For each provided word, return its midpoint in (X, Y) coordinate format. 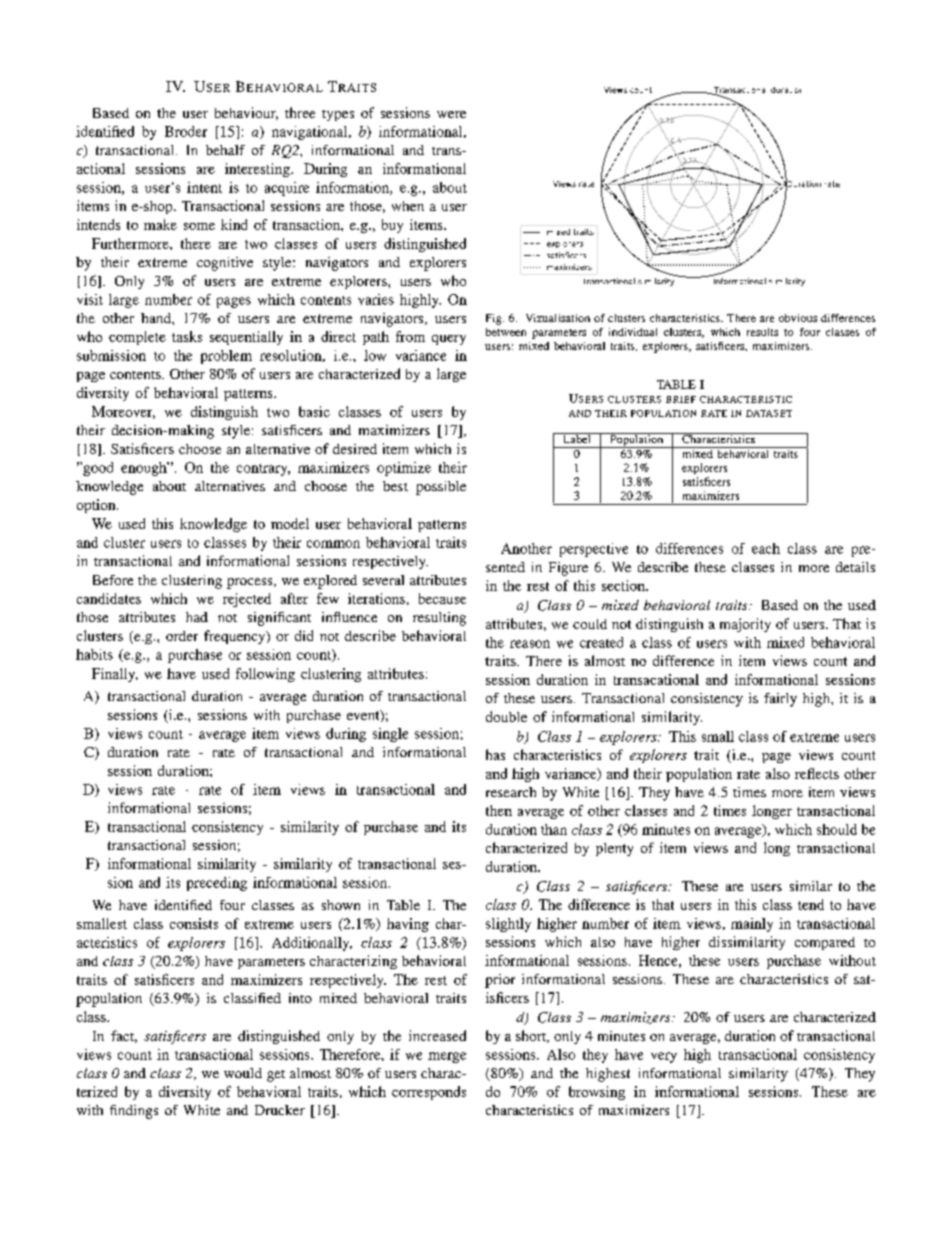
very (664, 1057)
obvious (798, 318)
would (243, 1073)
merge (447, 1057)
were (451, 114)
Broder (186, 131)
